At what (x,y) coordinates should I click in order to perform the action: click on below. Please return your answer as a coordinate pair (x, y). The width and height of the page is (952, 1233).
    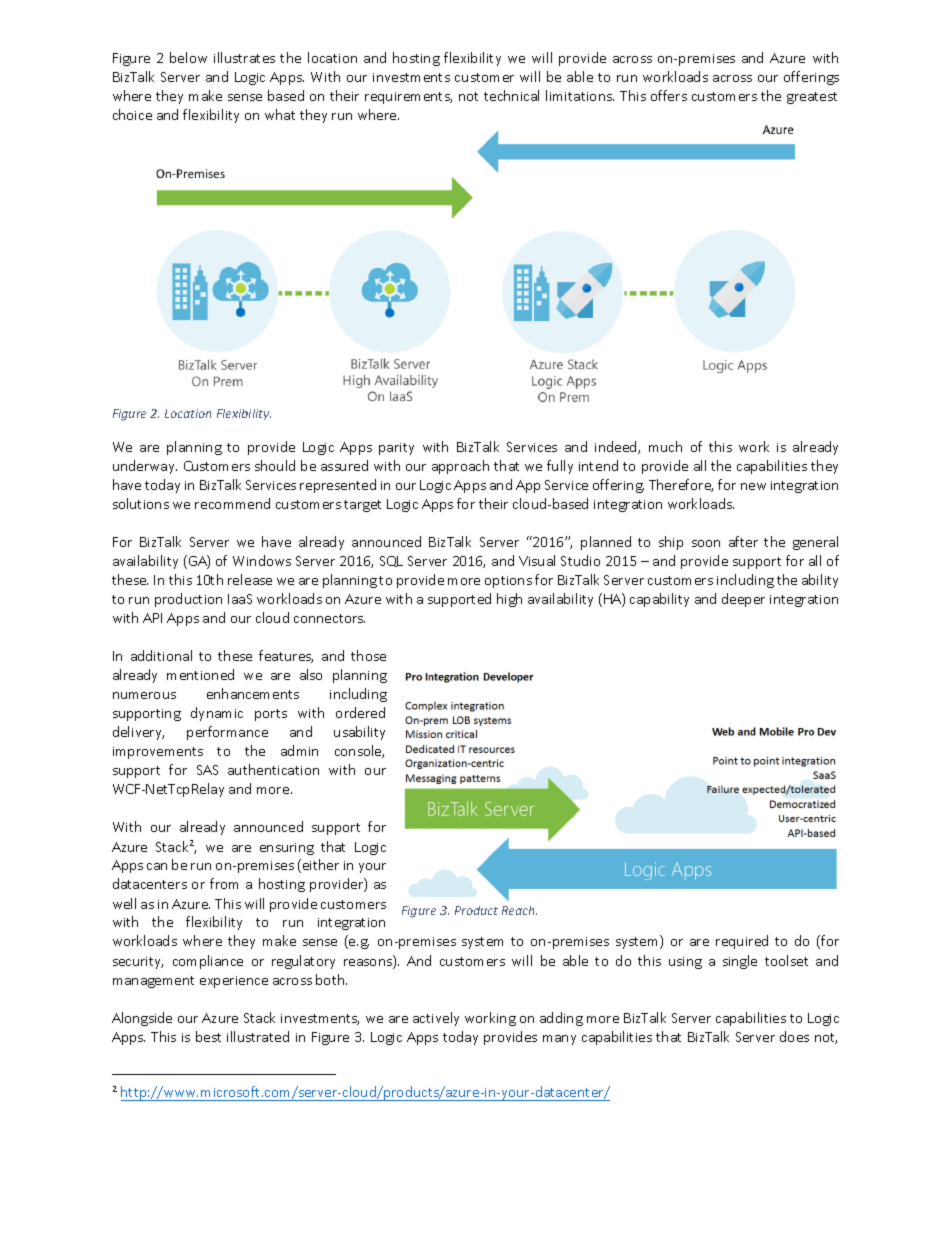
    Looking at the image, I should click on (188, 57).
